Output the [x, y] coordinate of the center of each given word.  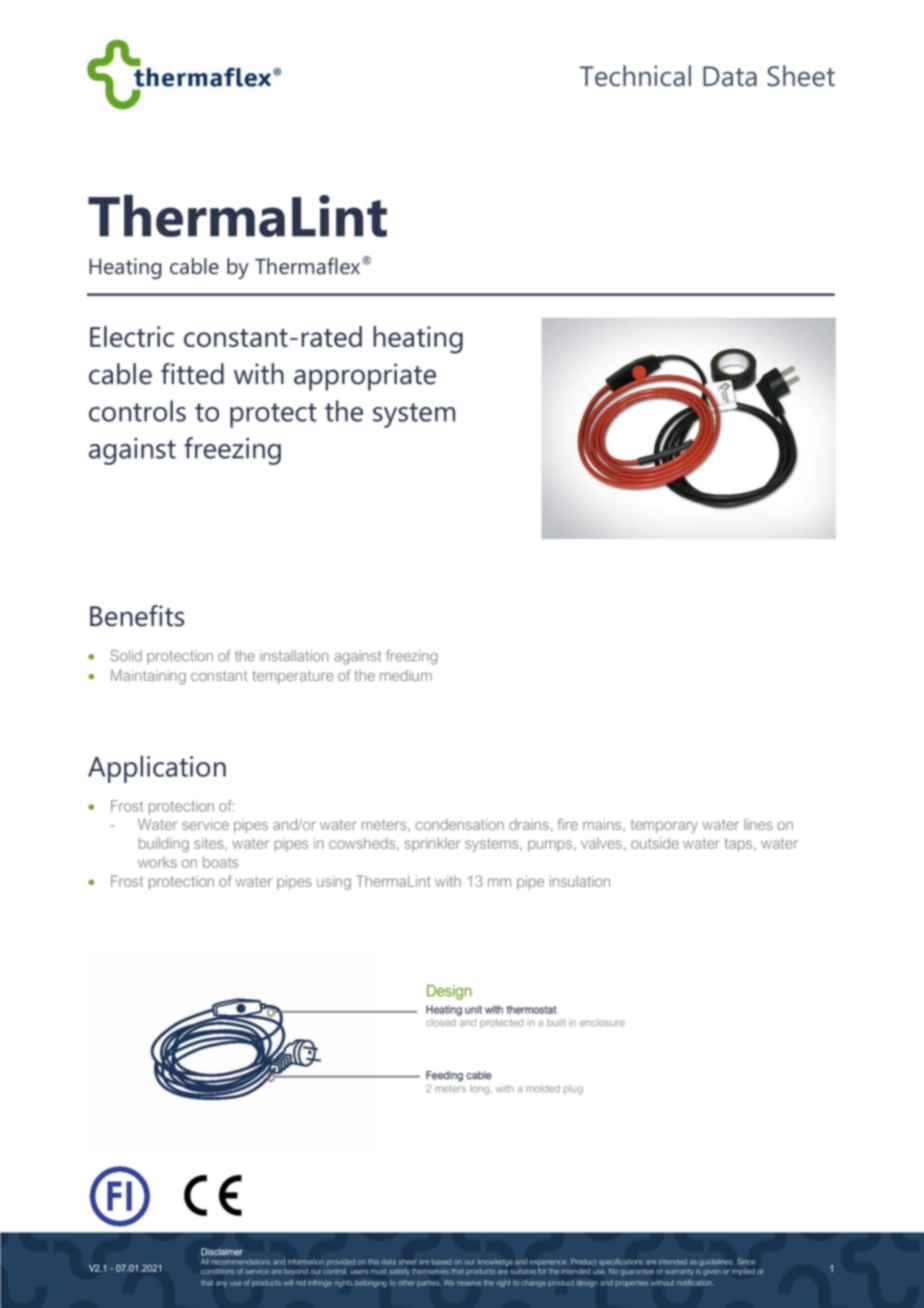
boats [220, 862]
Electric [132, 336]
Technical [635, 76]
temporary [664, 826]
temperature [293, 677]
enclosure [602, 1023]
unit [473, 1009]
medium [406, 675]
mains [603, 825]
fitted [192, 374]
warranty [679, 1272]
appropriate [365, 377]
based [441, 1262]
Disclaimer [222, 1252]
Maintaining [148, 677]
